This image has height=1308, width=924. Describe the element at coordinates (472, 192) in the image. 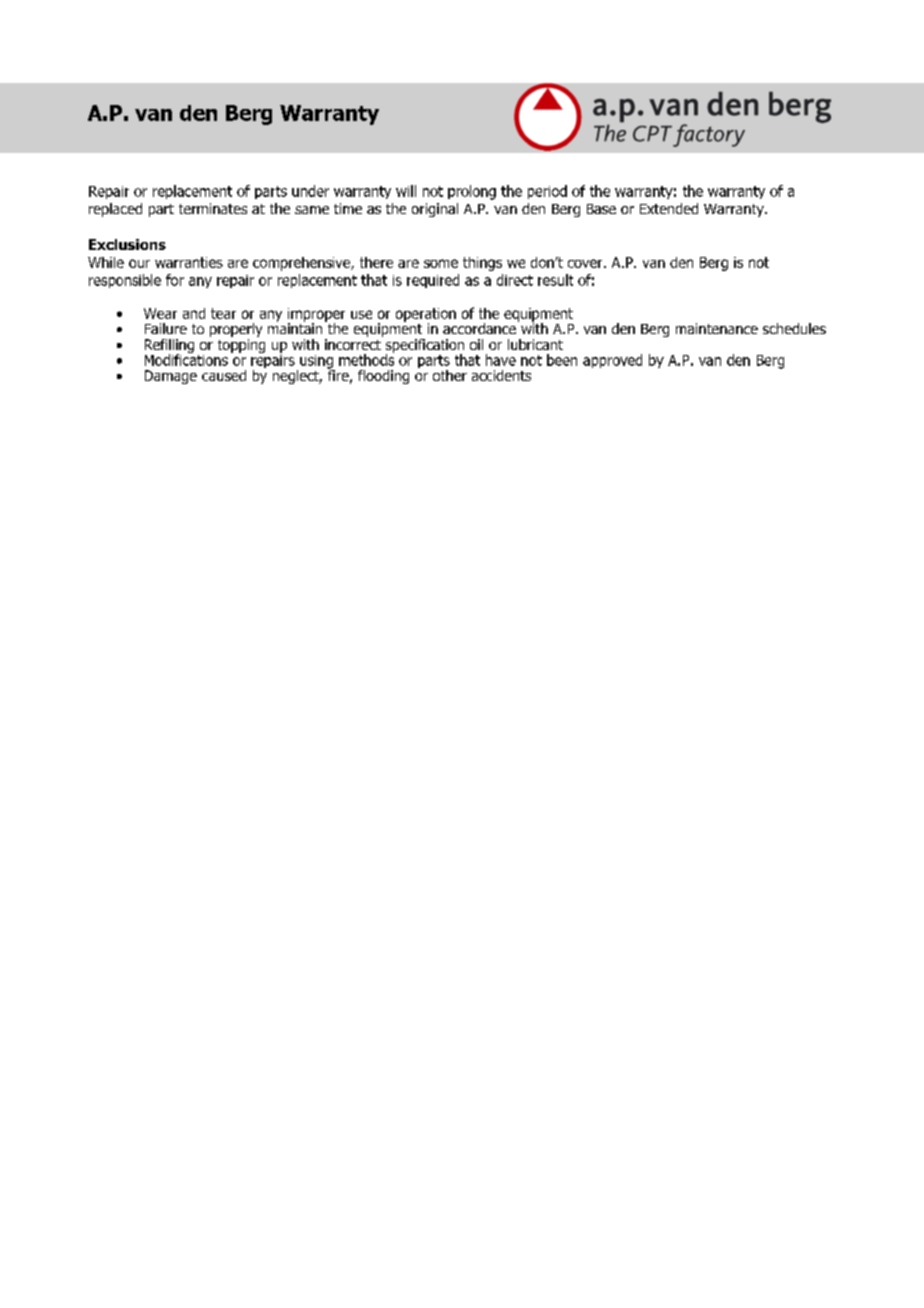

I see `prolong` at that location.
